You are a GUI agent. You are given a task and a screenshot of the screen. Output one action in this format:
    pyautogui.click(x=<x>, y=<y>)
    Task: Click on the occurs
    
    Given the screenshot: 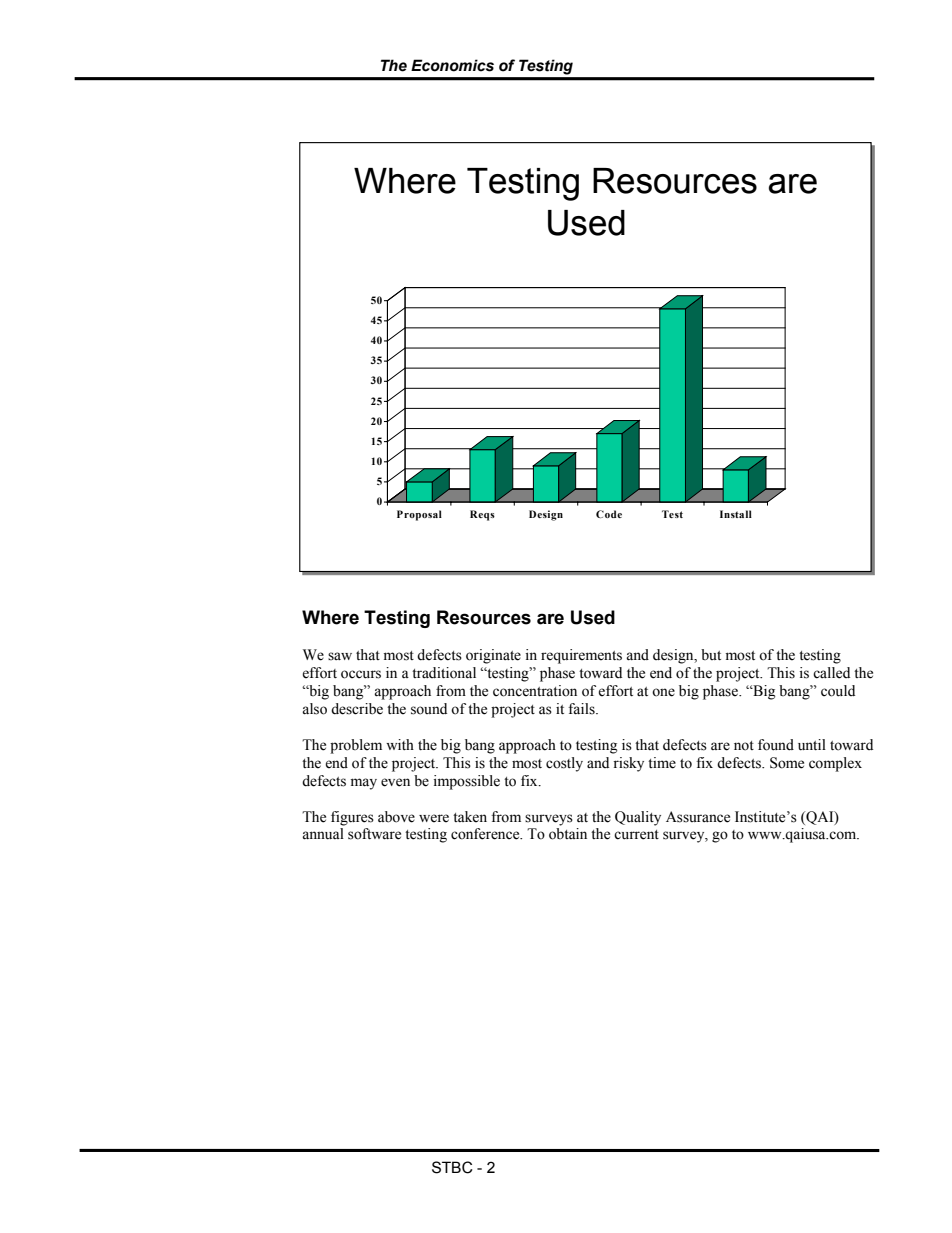 What is the action you would take?
    pyautogui.click(x=361, y=674)
